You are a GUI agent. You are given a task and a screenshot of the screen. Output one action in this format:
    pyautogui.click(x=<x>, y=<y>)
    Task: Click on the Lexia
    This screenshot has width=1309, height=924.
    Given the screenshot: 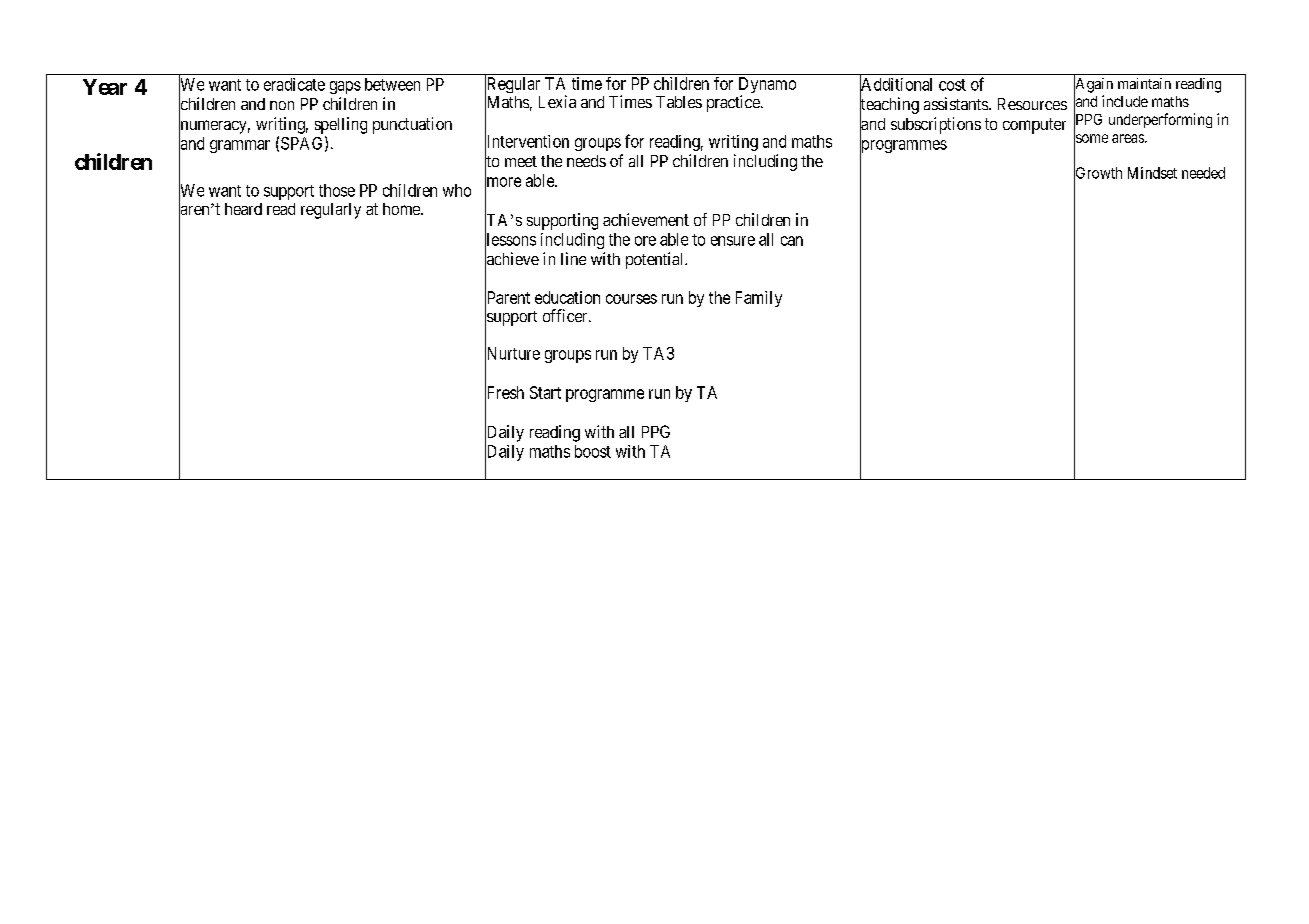 What is the action you would take?
    pyautogui.click(x=557, y=101)
